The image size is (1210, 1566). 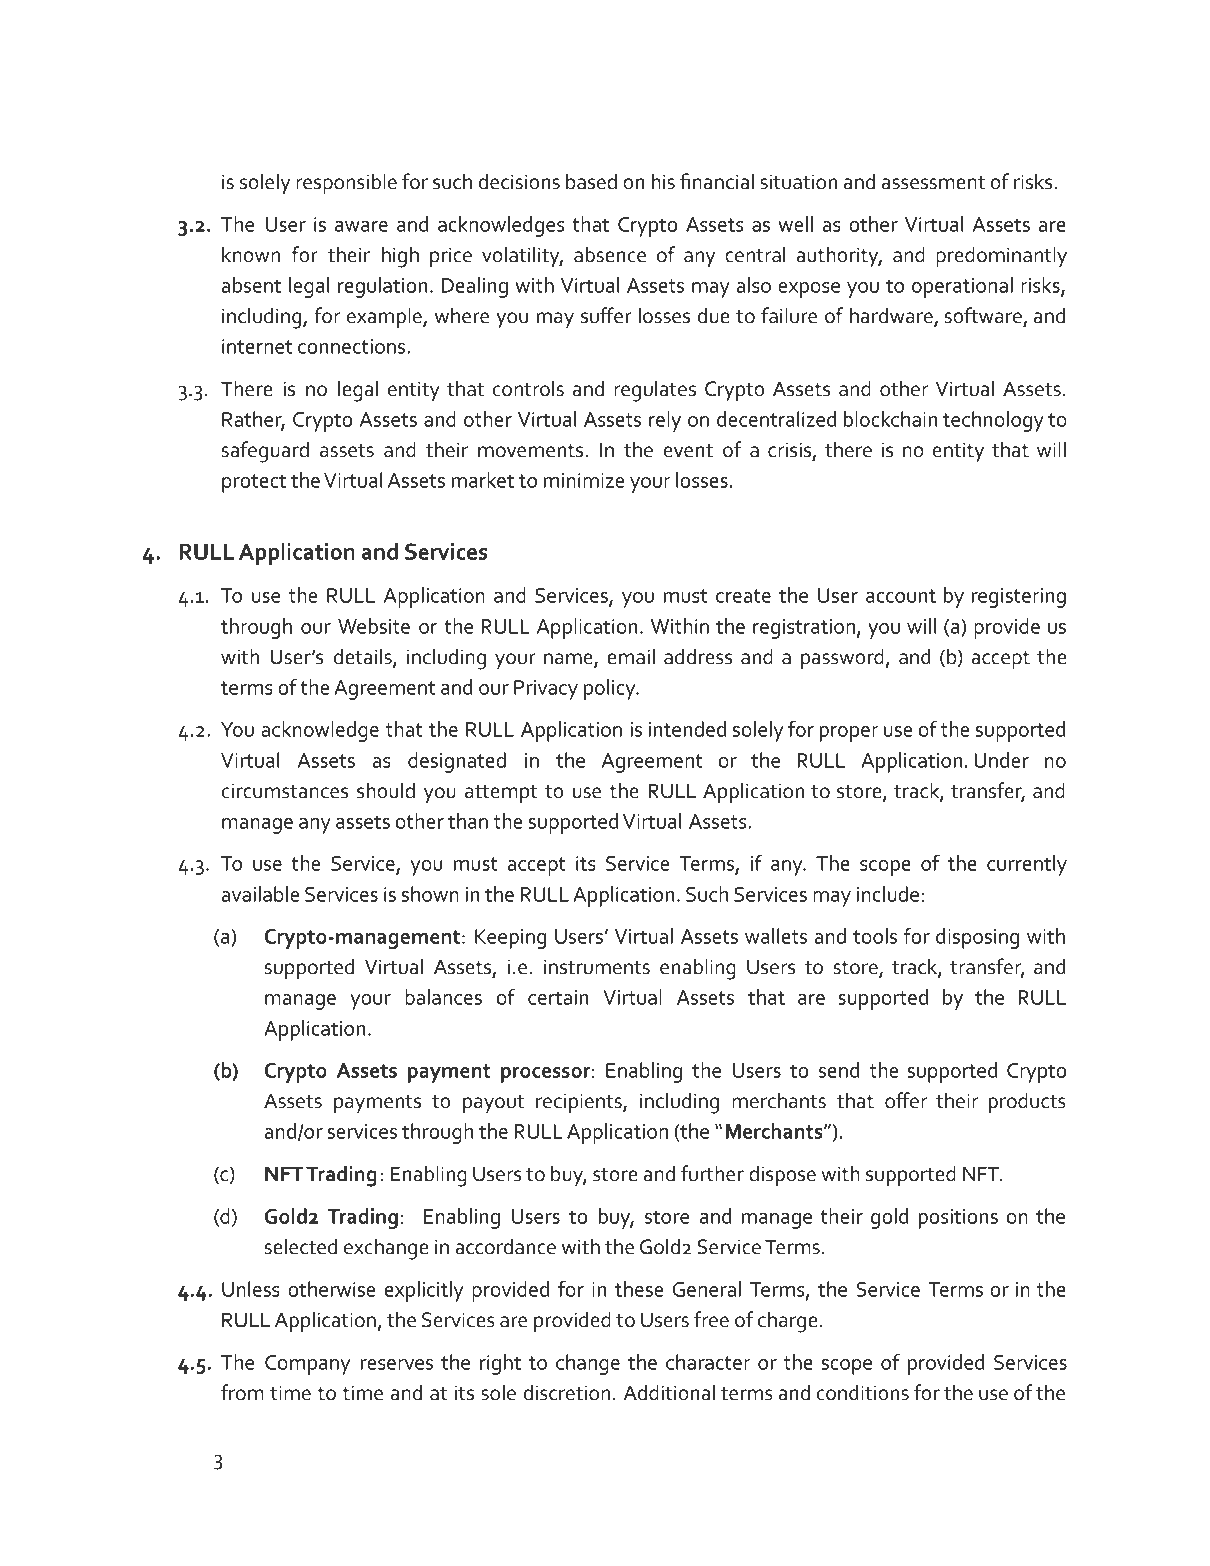 I want to click on assessment, so click(x=933, y=183).
